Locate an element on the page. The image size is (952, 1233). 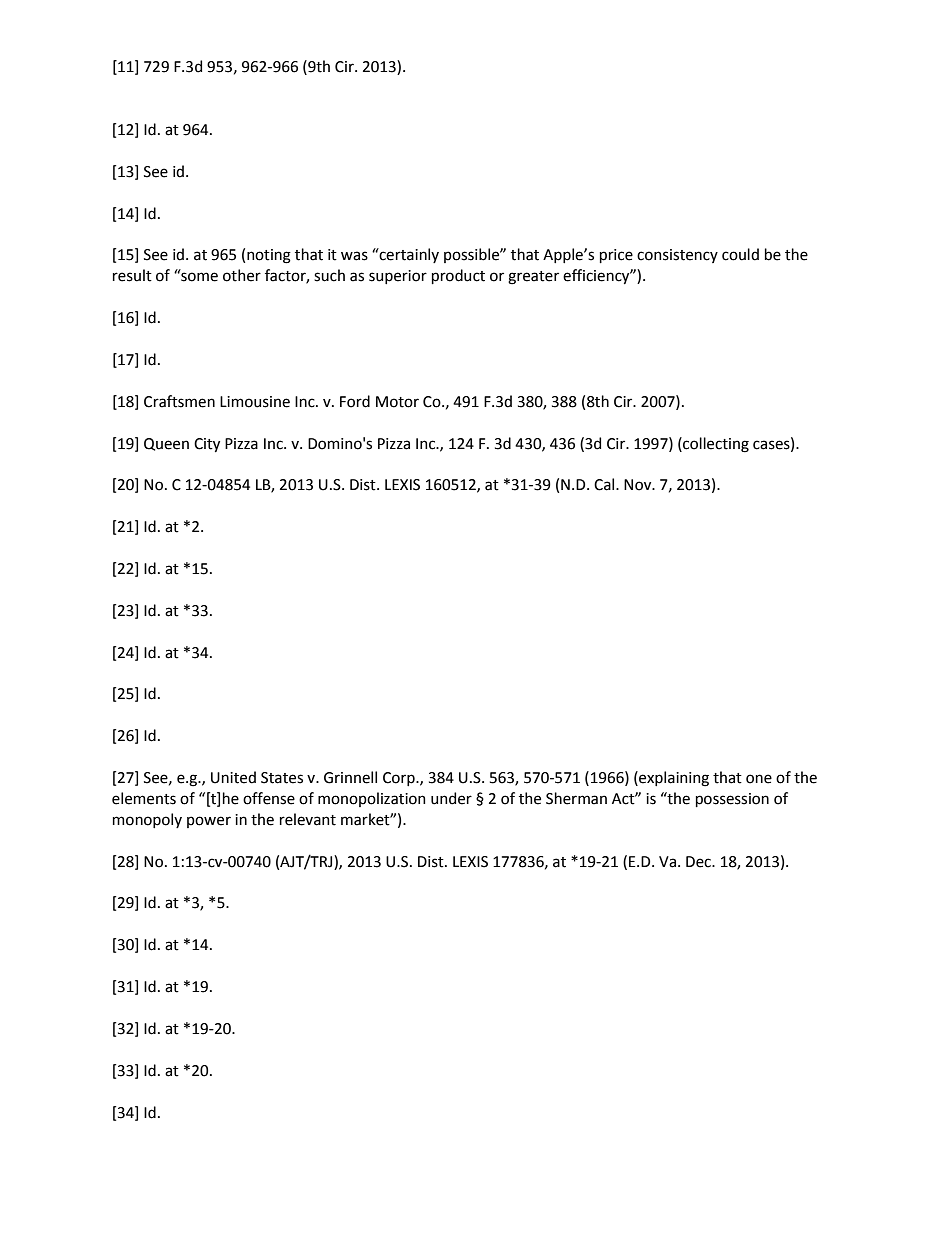
Dec is located at coordinates (699, 862).
